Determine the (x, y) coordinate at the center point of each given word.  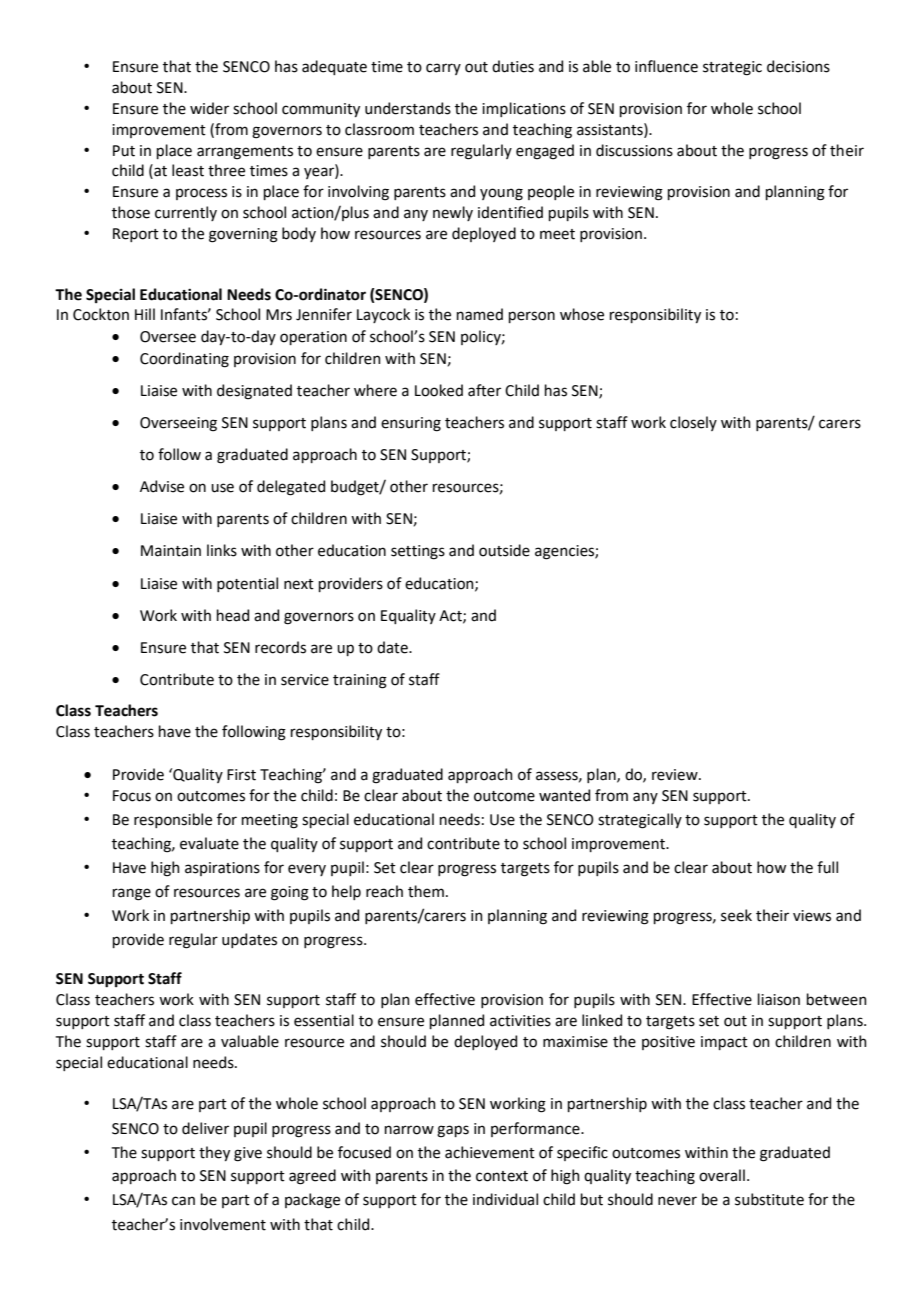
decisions (798, 66)
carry (443, 69)
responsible (173, 820)
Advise (162, 486)
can (183, 1201)
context (502, 1176)
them (426, 891)
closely (693, 423)
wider (209, 108)
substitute (769, 1199)
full (827, 867)
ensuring (411, 424)
